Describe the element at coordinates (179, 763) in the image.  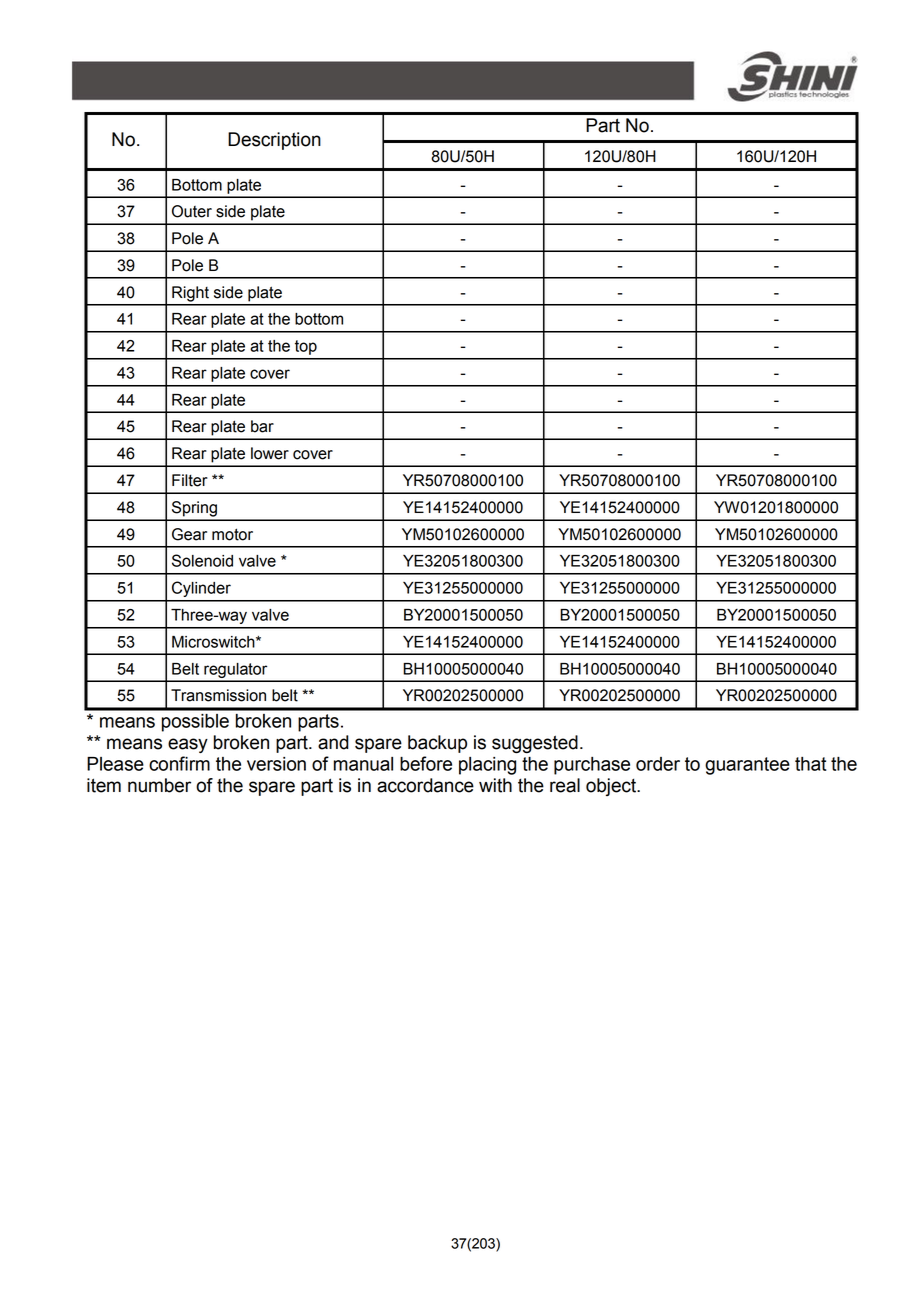
I see `confirm` at that location.
